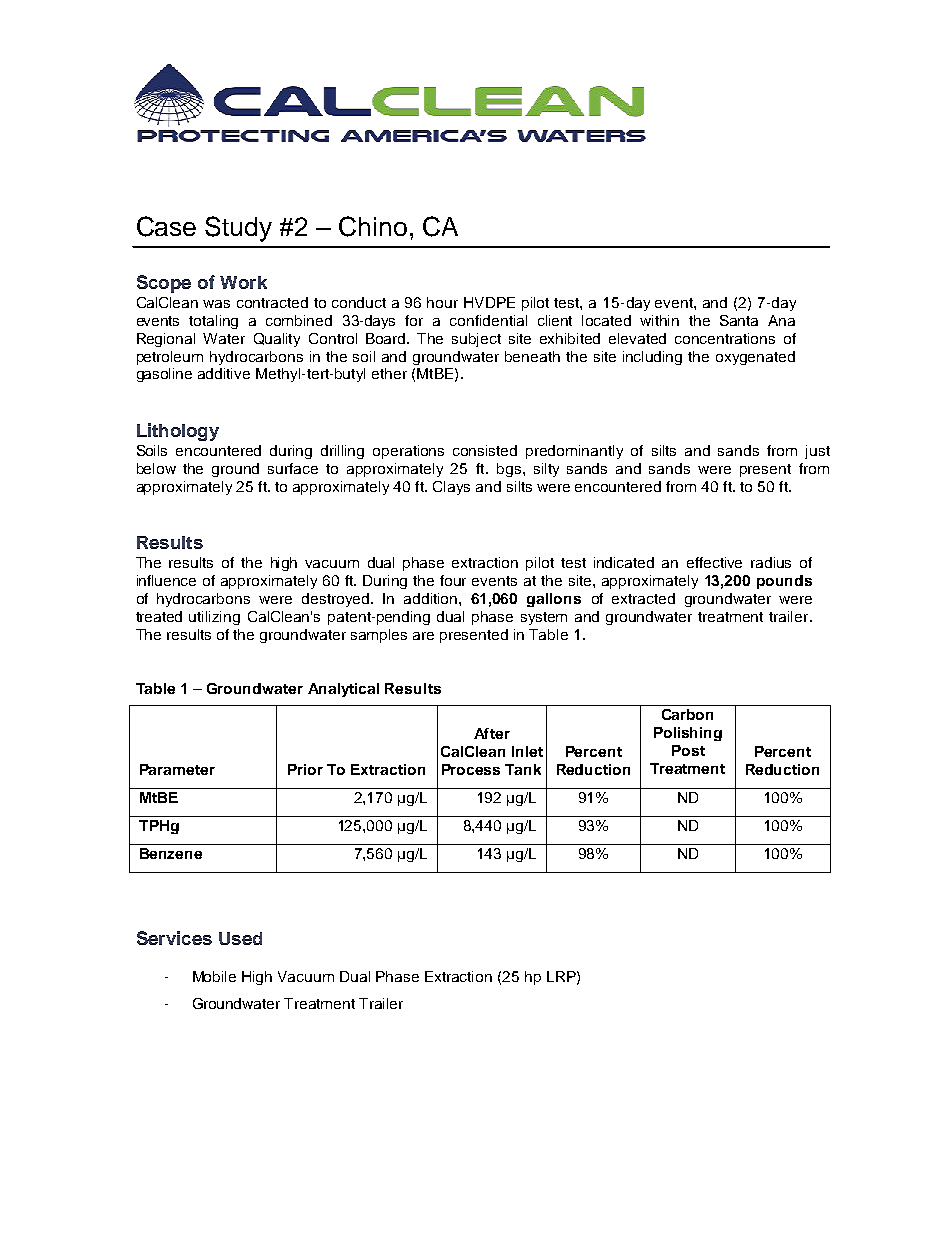 This screenshot has width=952, height=1233. What do you see at coordinates (442, 302) in the screenshot?
I see `hour` at bounding box center [442, 302].
